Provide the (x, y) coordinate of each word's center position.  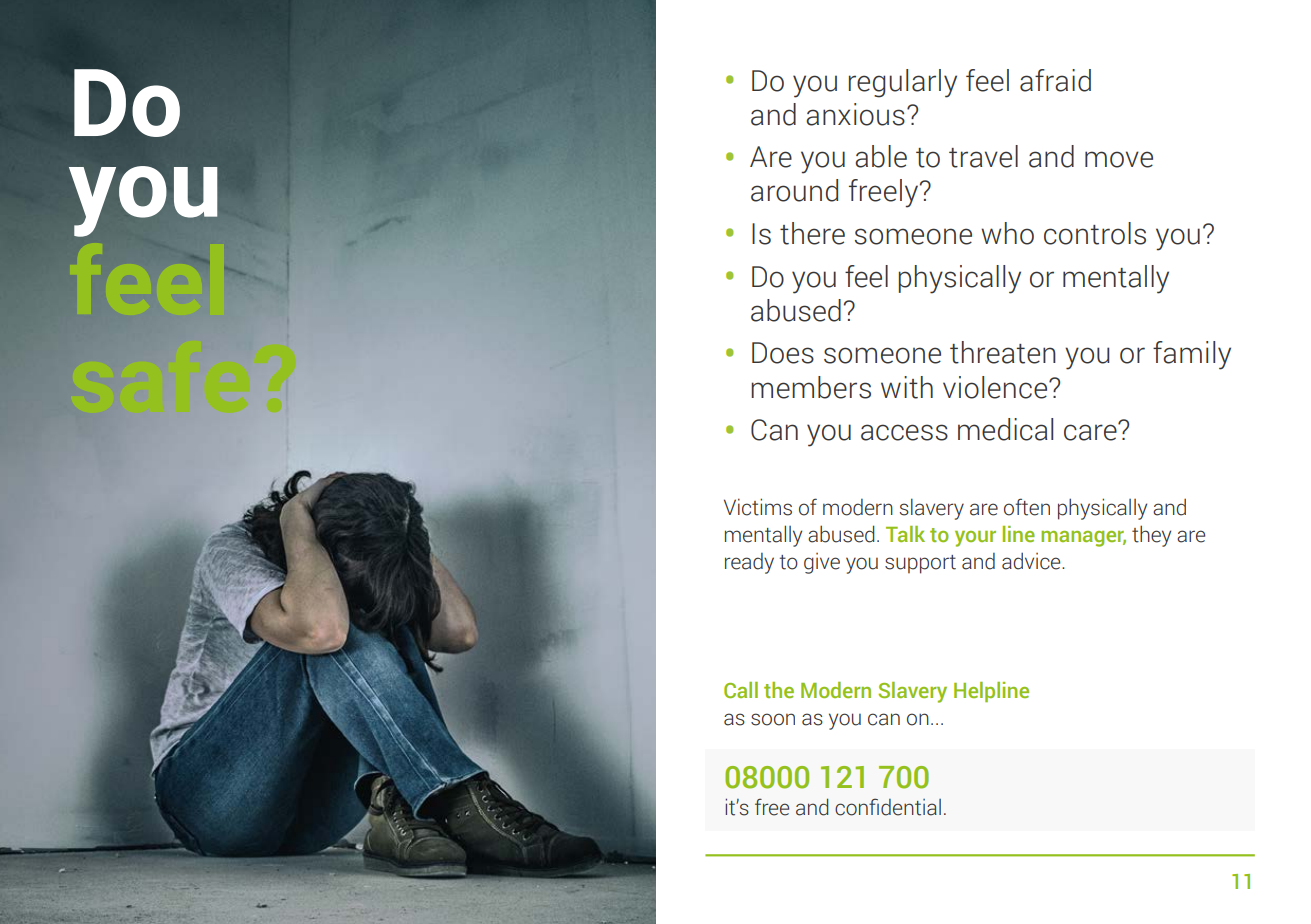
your (975, 539)
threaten (1003, 352)
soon (773, 719)
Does (783, 353)
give (822, 563)
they (1151, 536)
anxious (855, 114)
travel (983, 156)
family (1192, 355)
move (1119, 159)
